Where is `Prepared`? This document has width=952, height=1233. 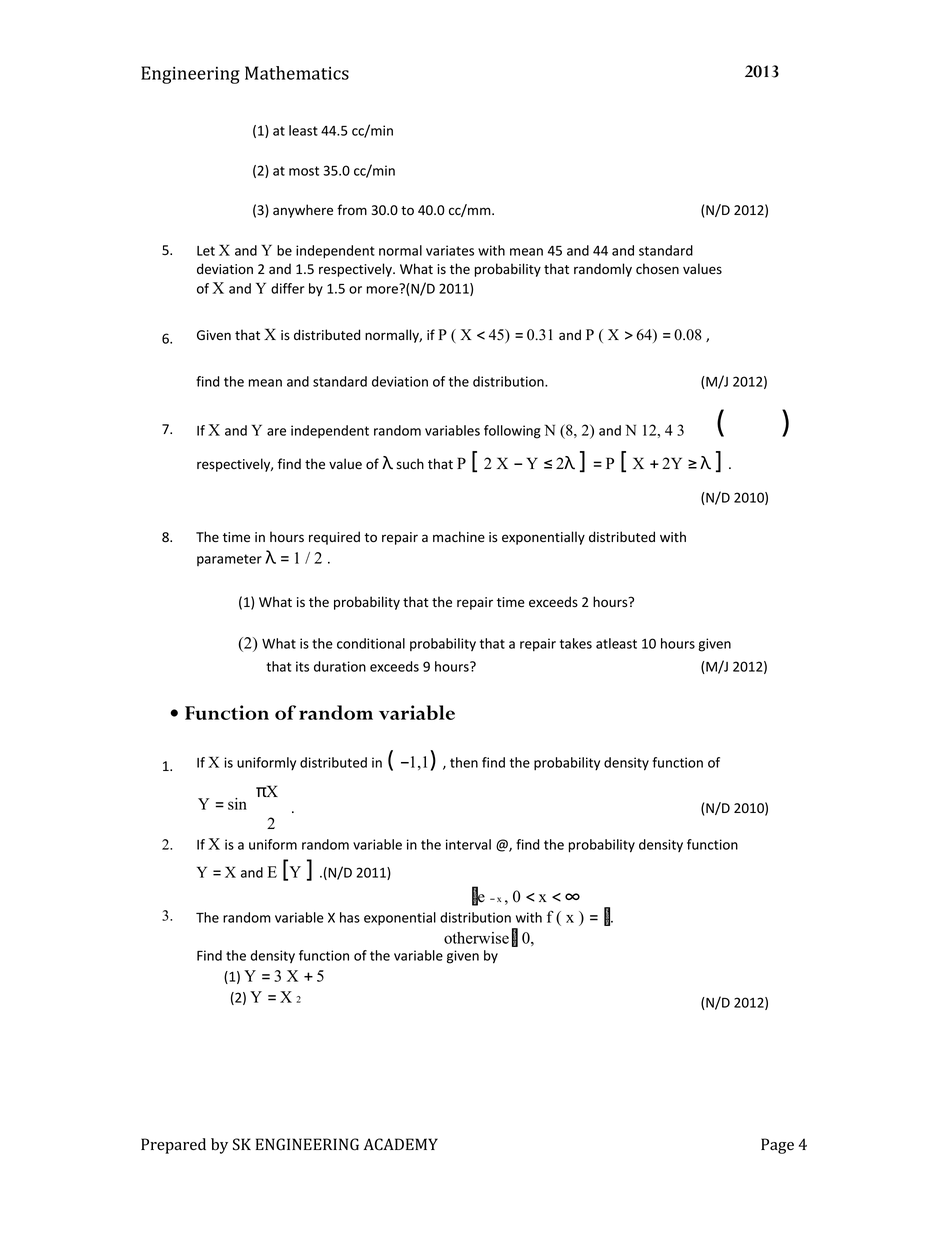
Prepared is located at coordinates (173, 1146).
